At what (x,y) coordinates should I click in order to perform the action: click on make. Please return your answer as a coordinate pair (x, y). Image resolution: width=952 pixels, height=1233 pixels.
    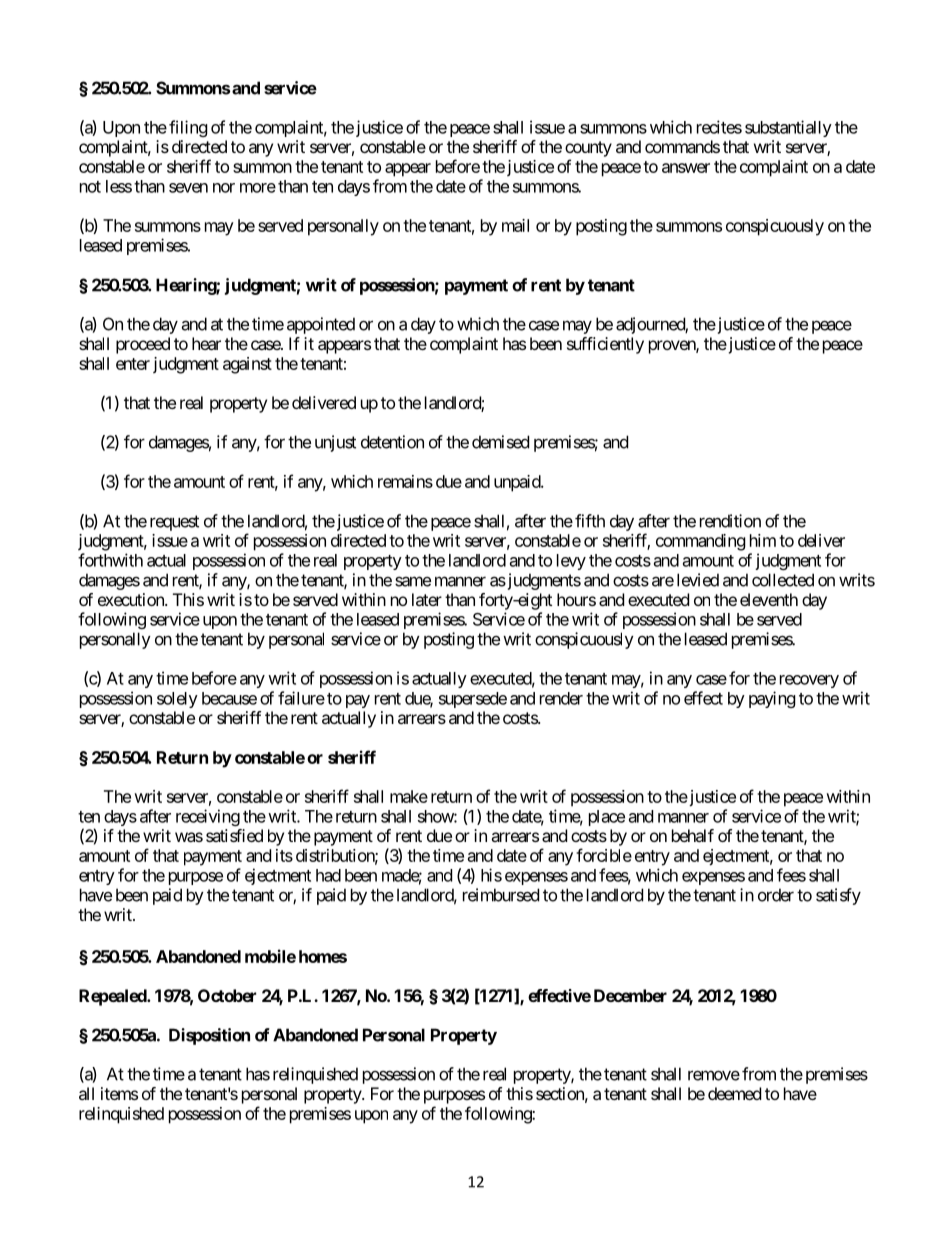
    Looking at the image, I should click on (409, 796).
